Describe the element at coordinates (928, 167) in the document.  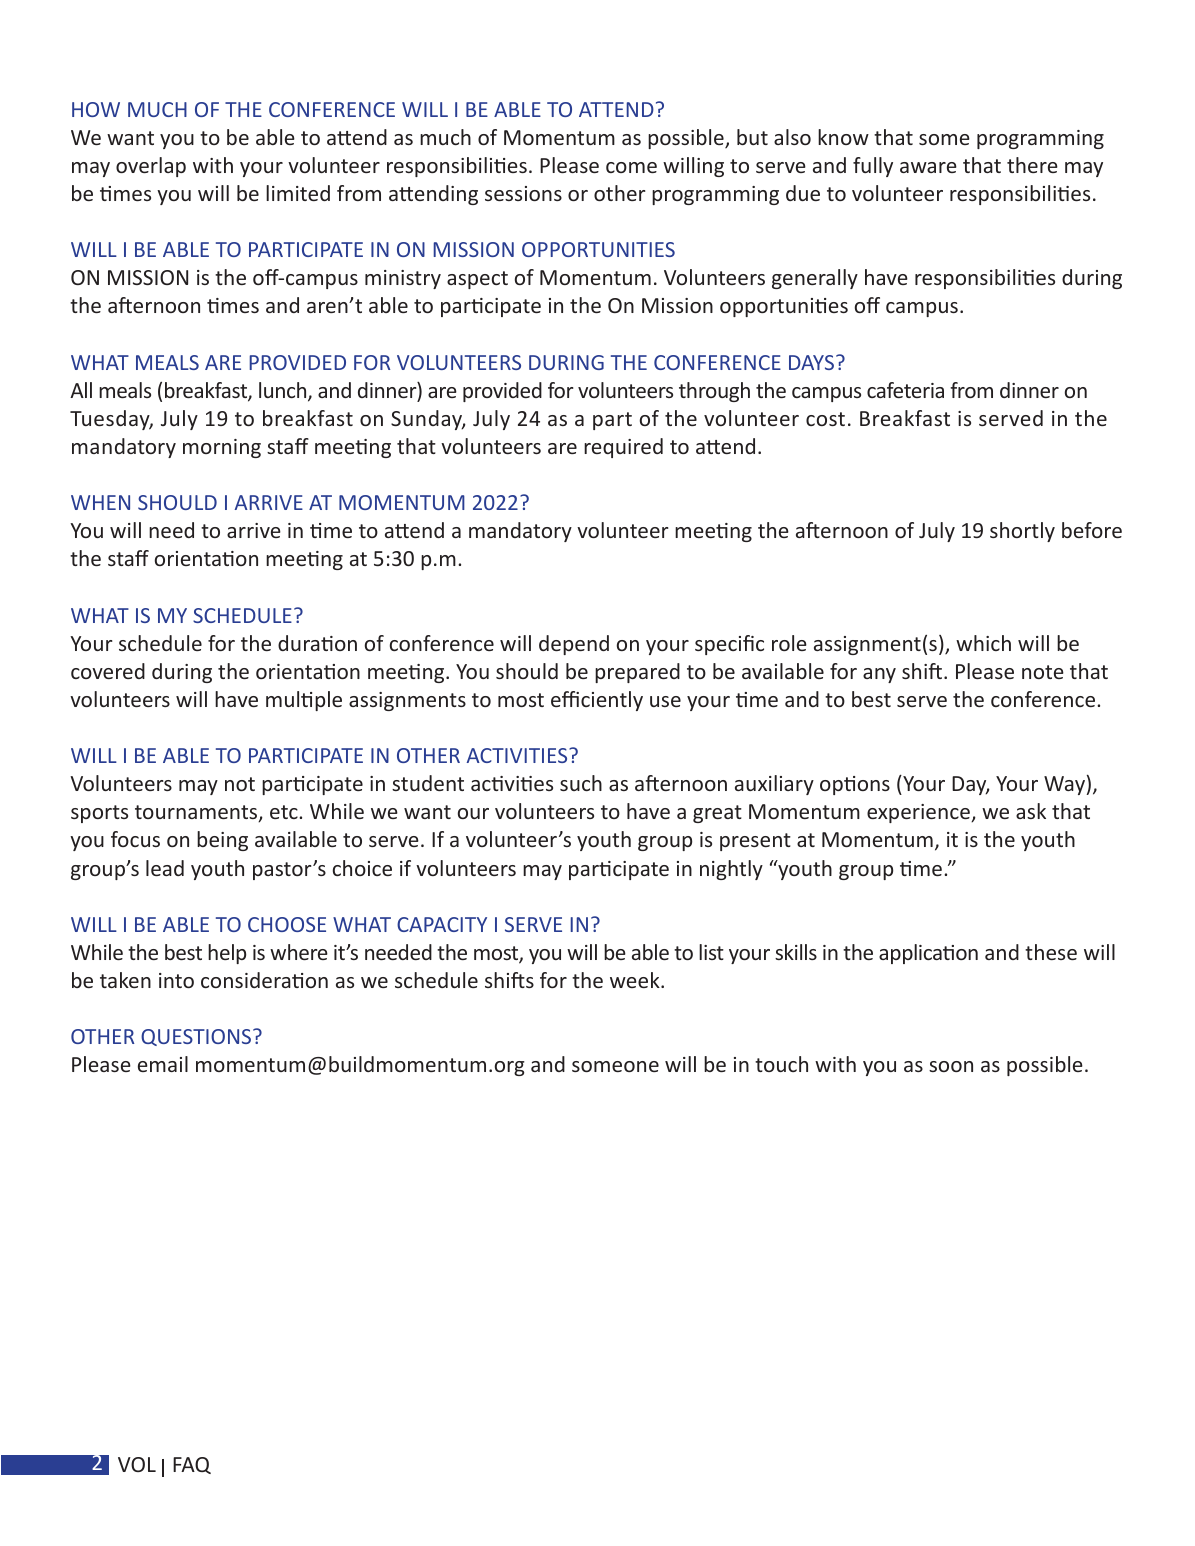
I see `aware` at that location.
